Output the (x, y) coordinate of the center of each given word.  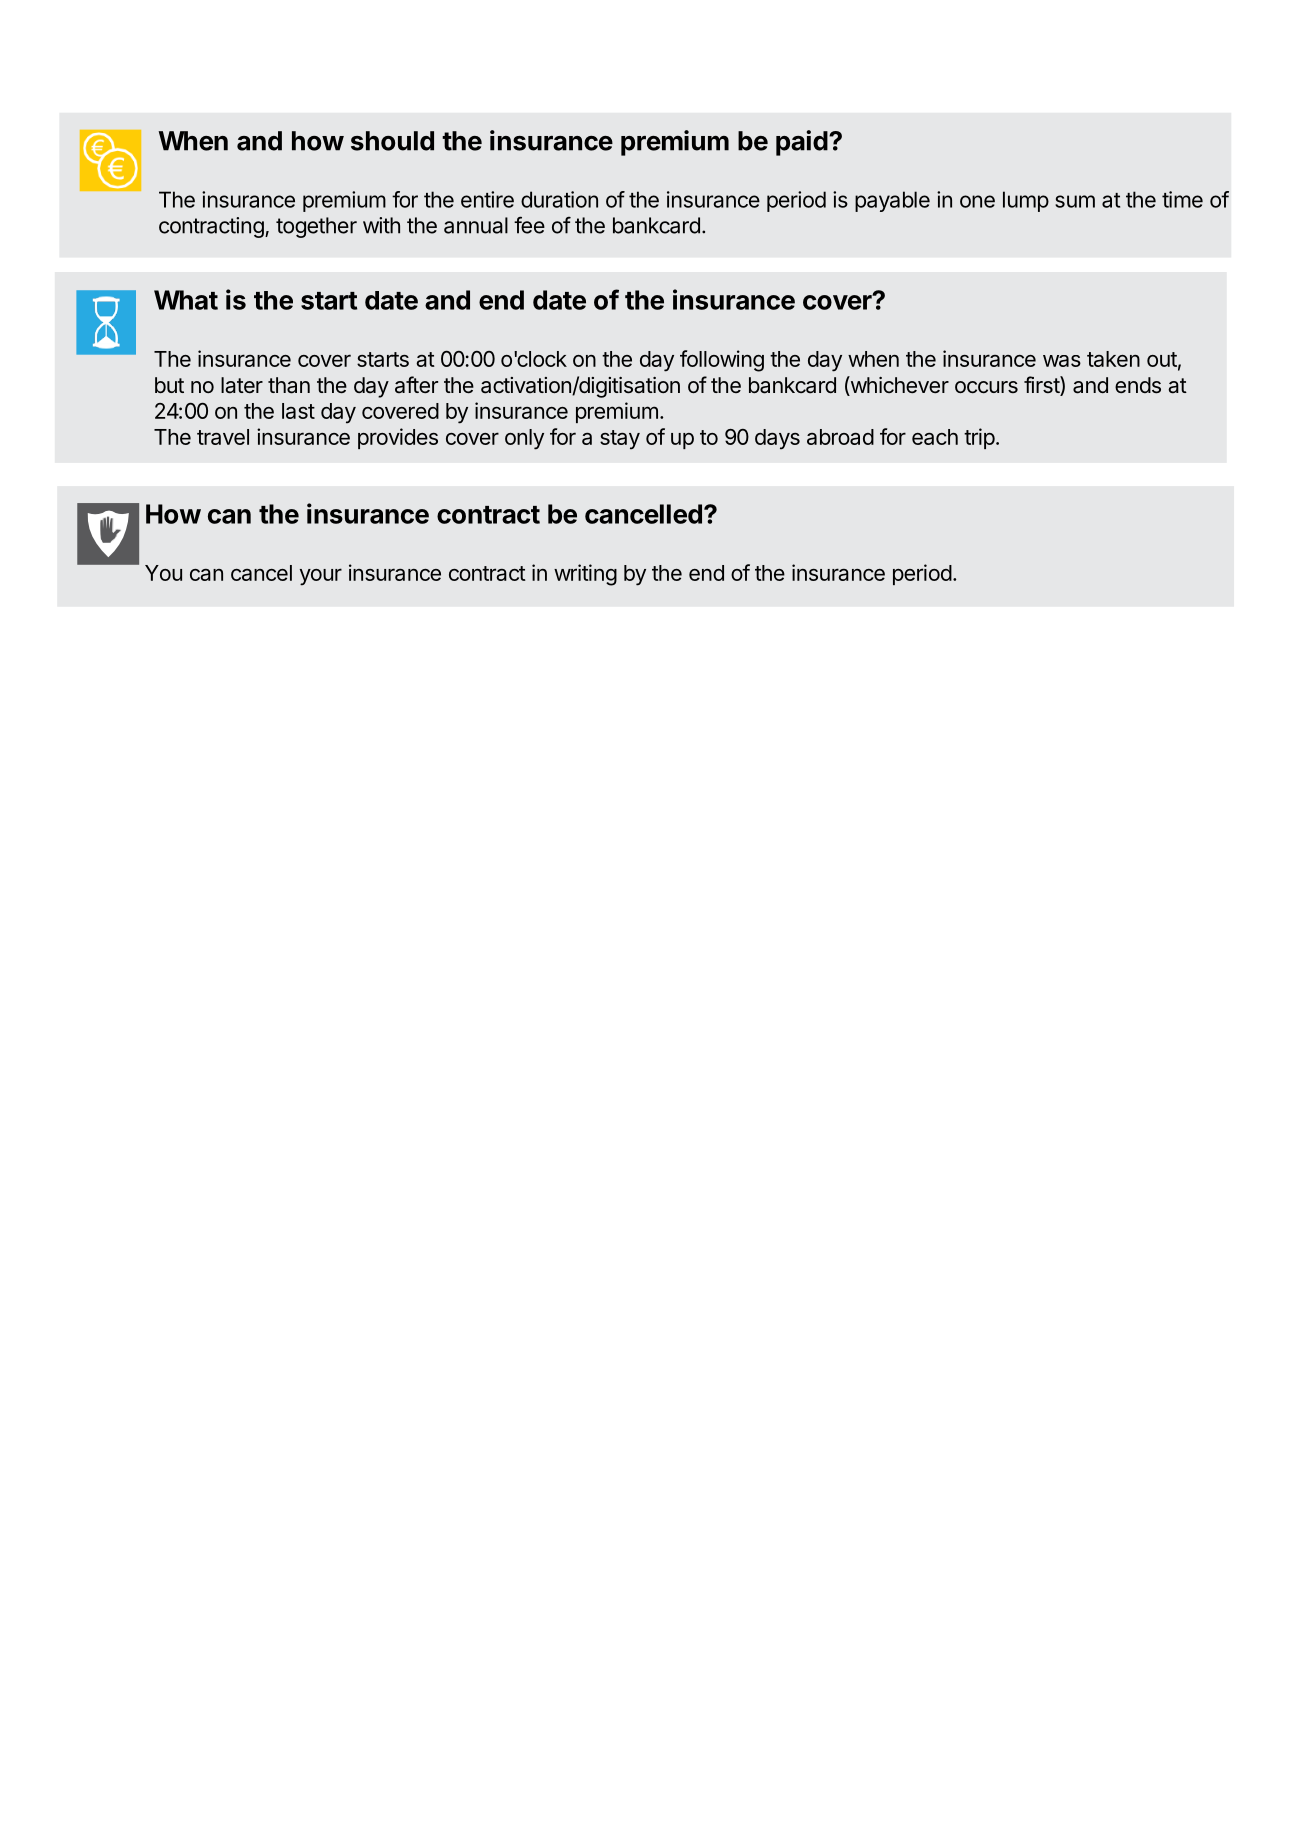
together (316, 227)
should (392, 141)
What (186, 300)
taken (1113, 359)
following (722, 361)
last (298, 411)
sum (1075, 201)
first (1042, 386)
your (321, 577)
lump (1026, 201)
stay (620, 440)
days (777, 439)
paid (802, 143)
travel (223, 437)
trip (979, 438)
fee (529, 225)
